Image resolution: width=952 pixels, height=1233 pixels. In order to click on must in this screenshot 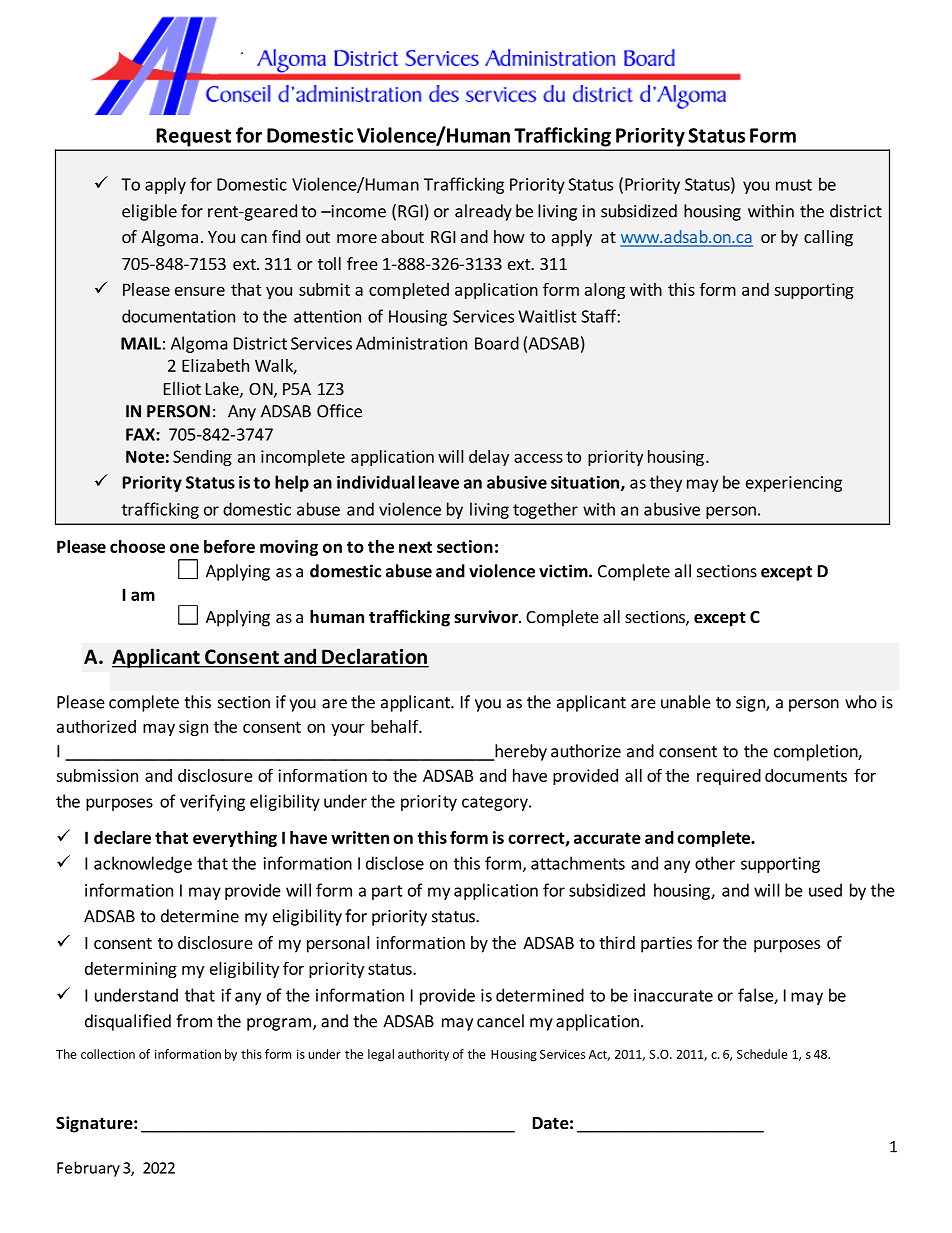, I will do `click(794, 185)`.
